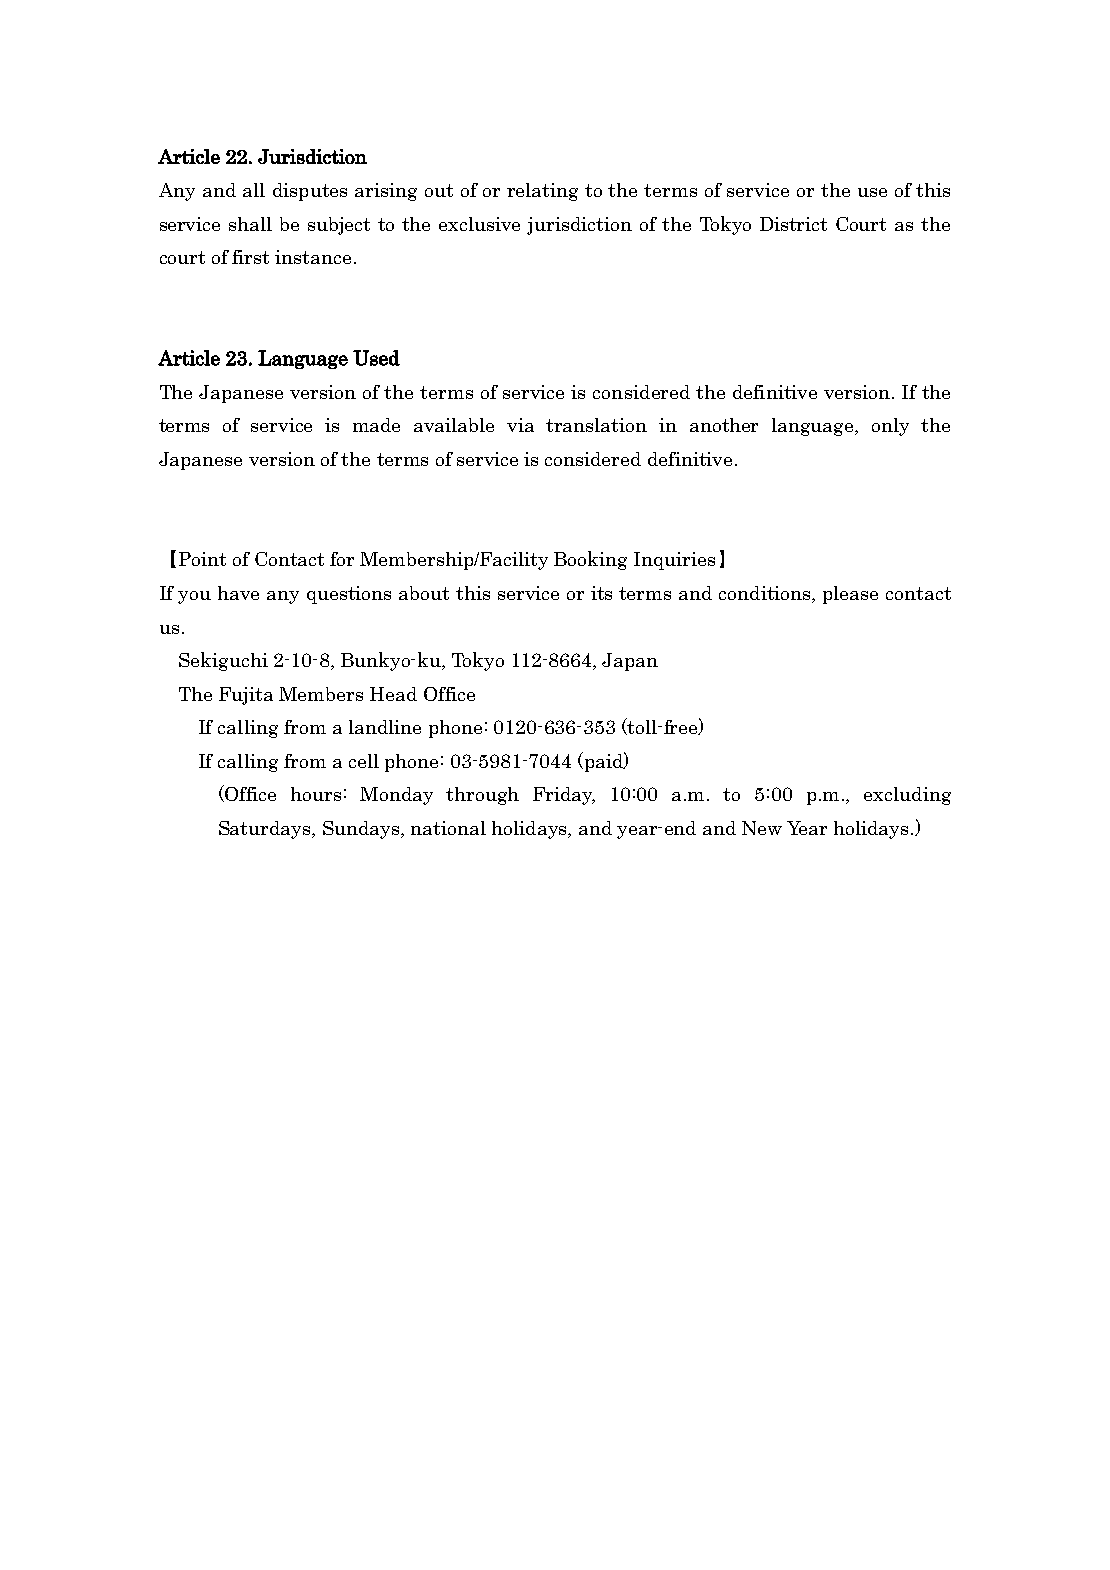 Image resolution: width=1110 pixels, height=1570 pixels. I want to click on hours, so click(316, 794).
